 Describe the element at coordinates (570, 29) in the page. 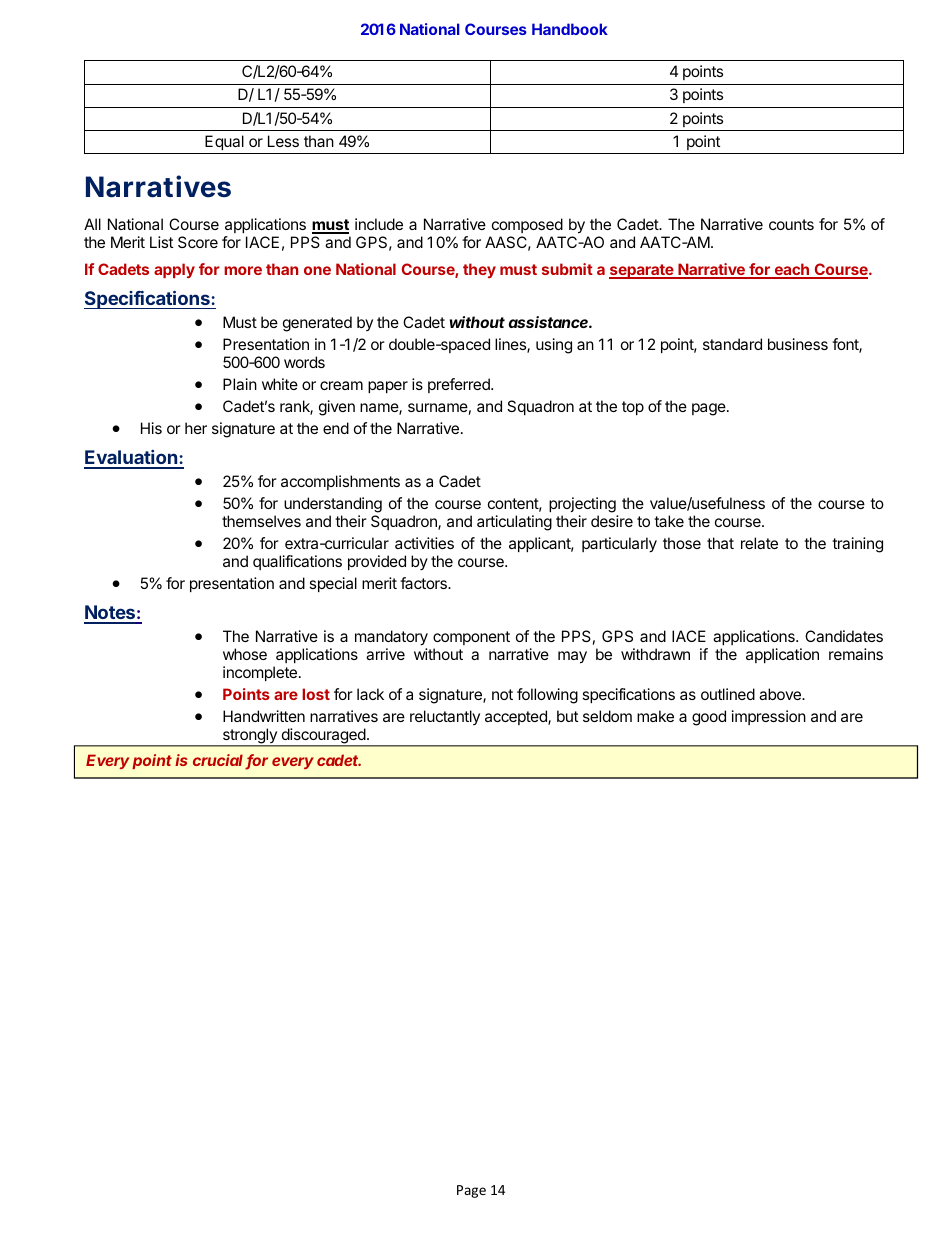

I see `Handbook` at that location.
